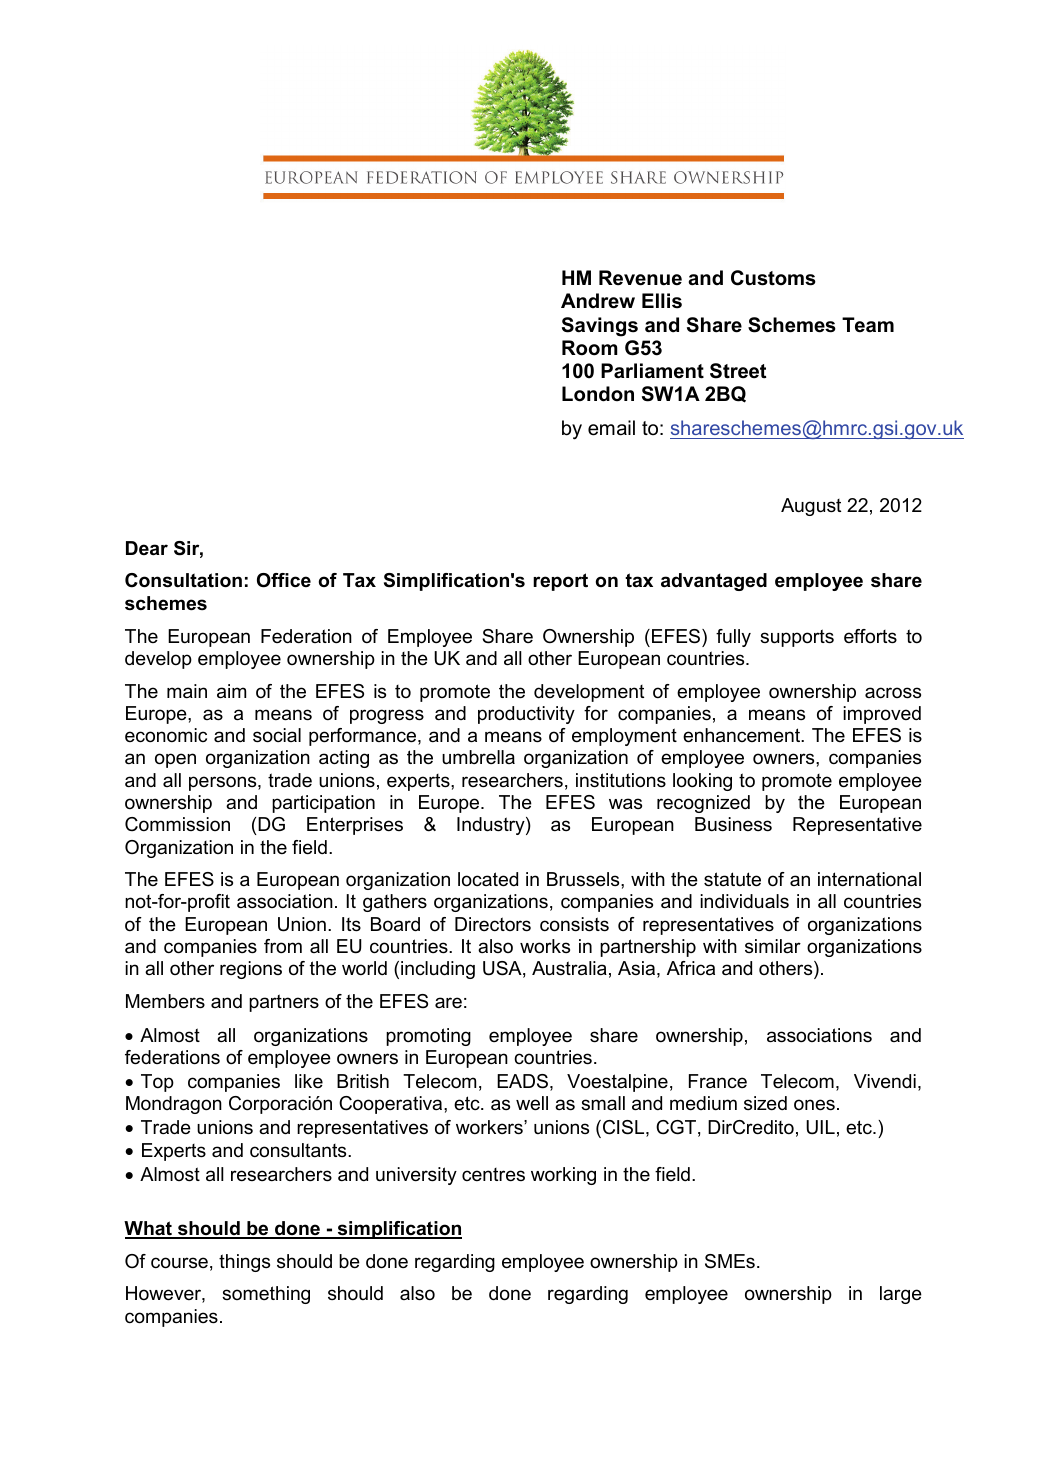 This page has width=1047, height=1481. Describe the element at coordinates (811, 507) in the page. I see `August` at that location.
